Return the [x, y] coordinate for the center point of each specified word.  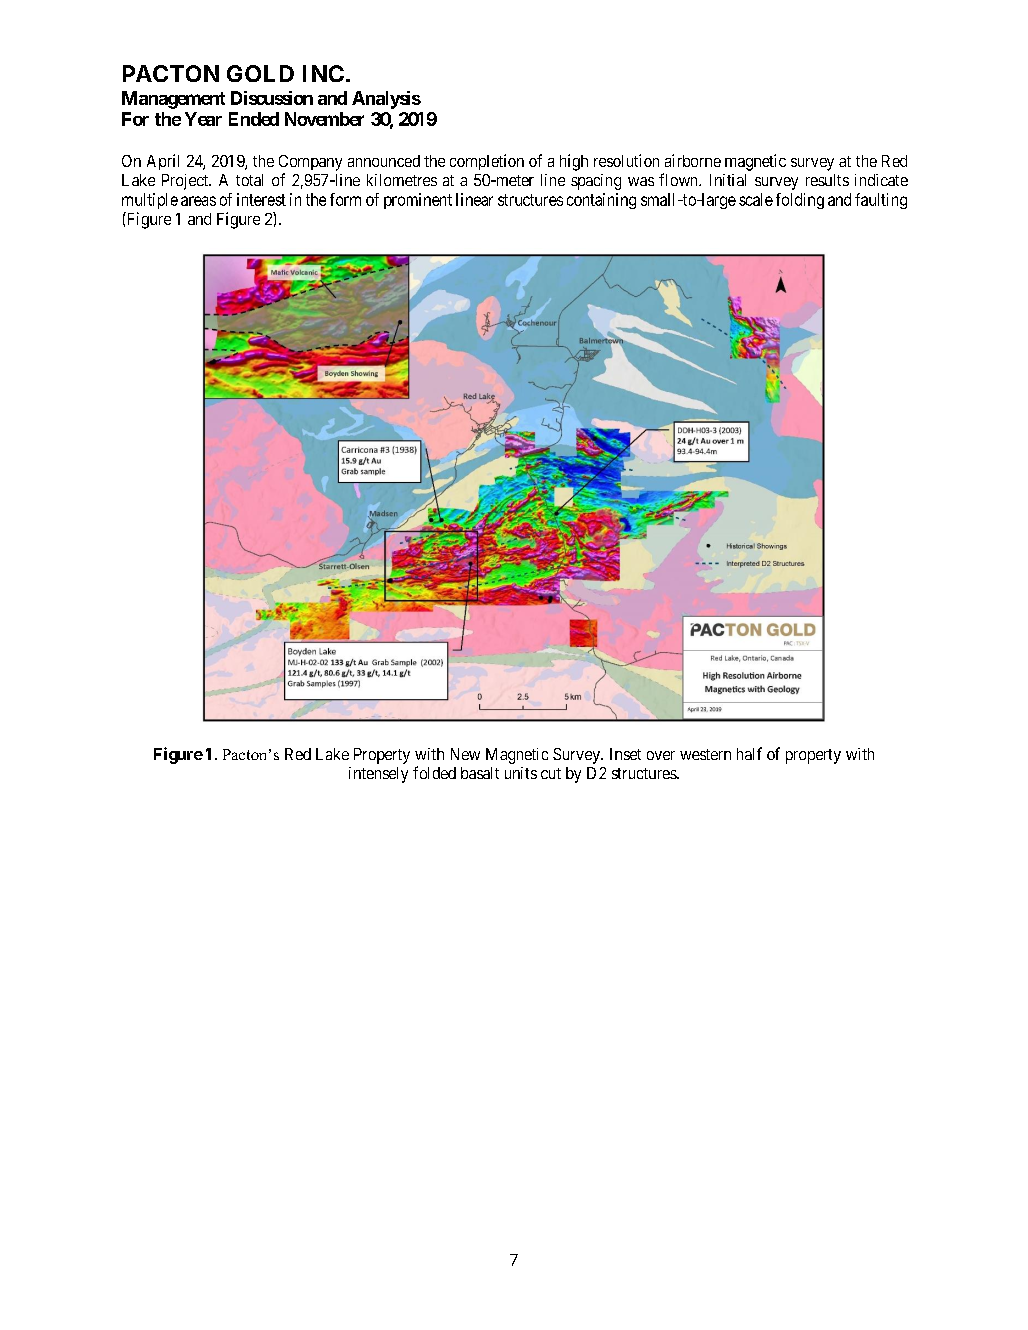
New [465, 754]
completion [487, 162]
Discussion [272, 98]
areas [198, 201]
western [705, 754]
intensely [378, 775]
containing [601, 201]
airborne [693, 160]
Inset [625, 754]
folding [800, 201]
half [749, 753]
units [521, 773]
